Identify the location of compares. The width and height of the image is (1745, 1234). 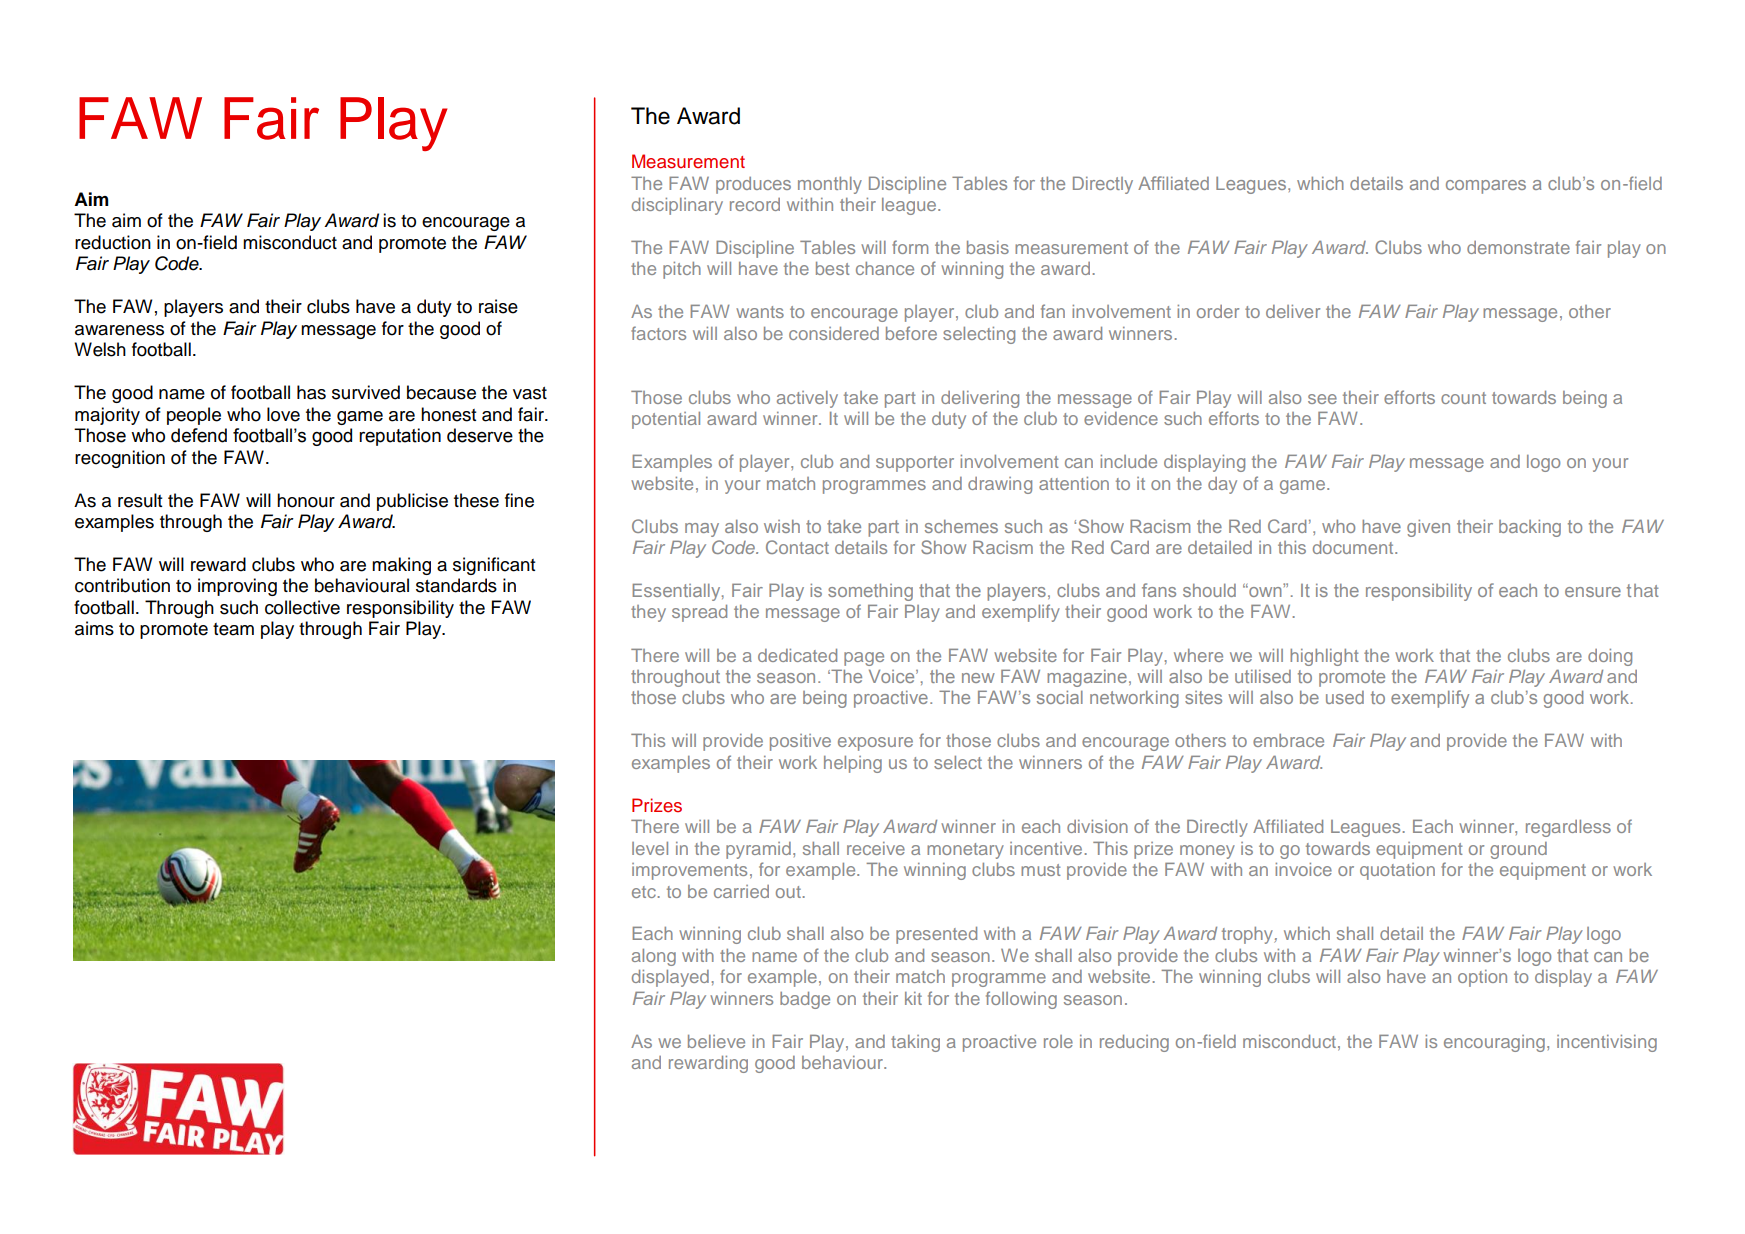
(1486, 187).
